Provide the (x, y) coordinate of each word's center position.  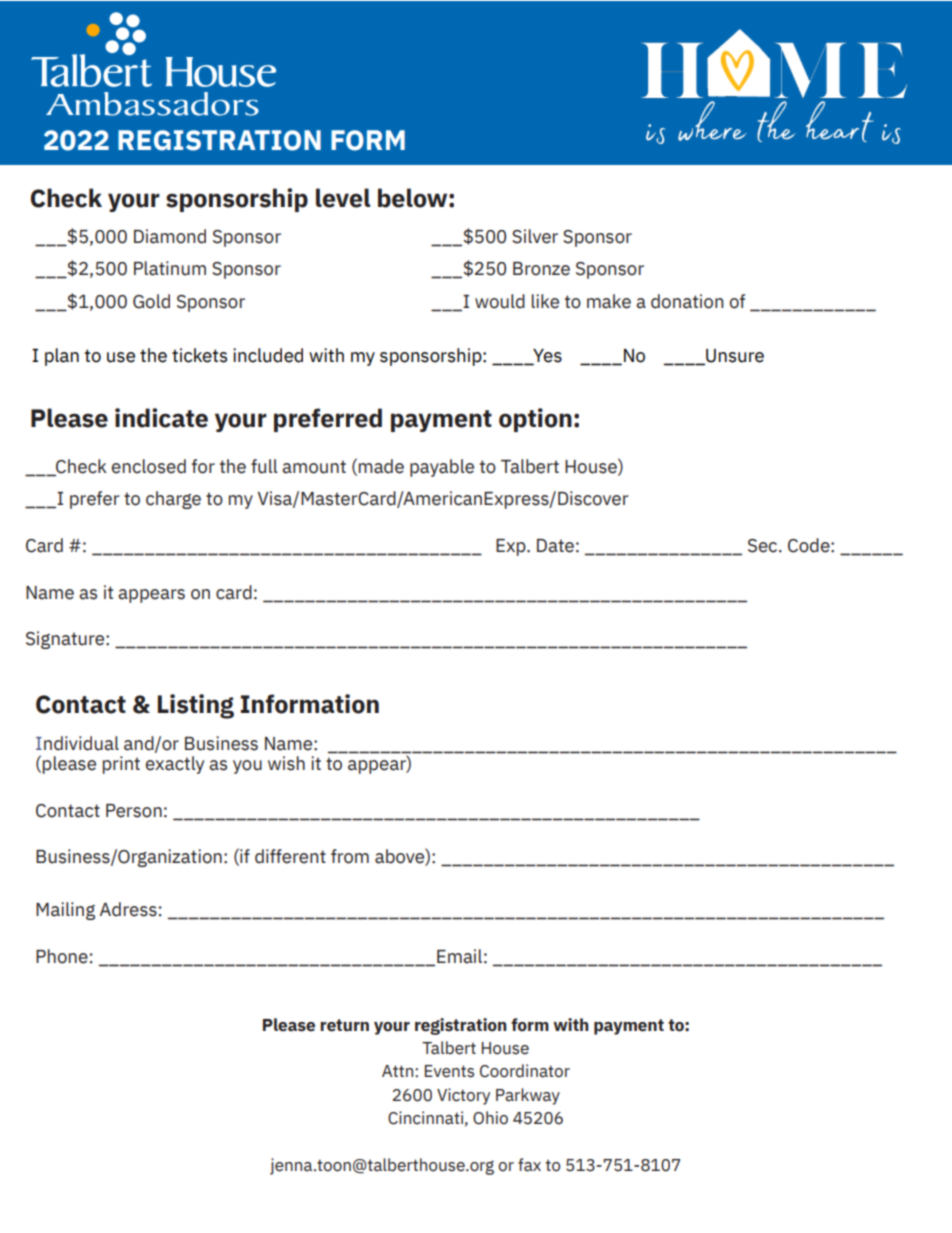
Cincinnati (425, 1118)
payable (442, 468)
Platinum (170, 268)
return (344, 1025)
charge (173, 500)
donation (687, 301)
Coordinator (525, 1071)
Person (134, 811)
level (343, 198)
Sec (764, 546)
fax (529, 1165)
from (350, 856)
